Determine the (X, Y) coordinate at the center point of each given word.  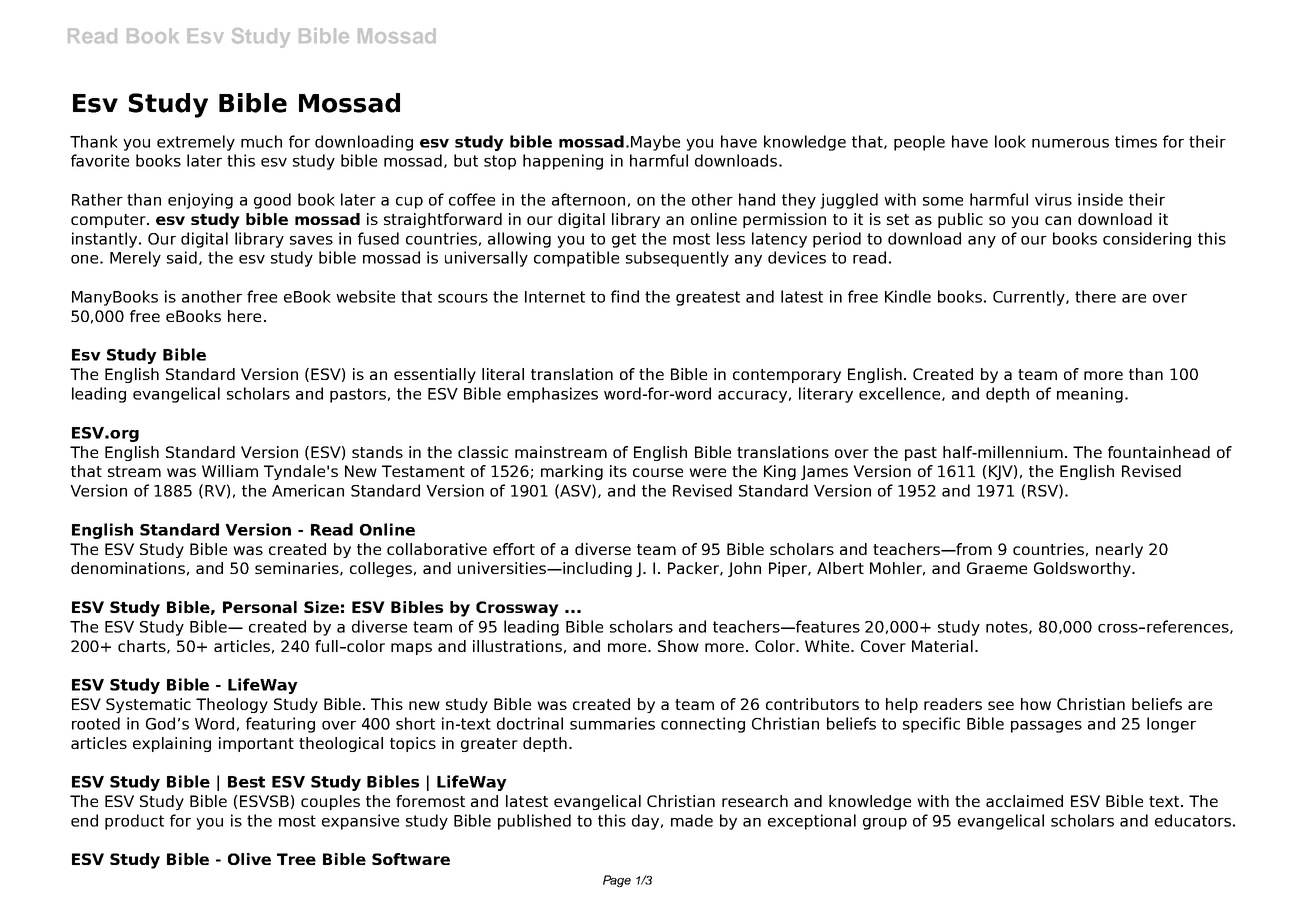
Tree (296, 859)
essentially (435, 375)
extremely (196, 143)
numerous (1070, 143)
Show (678, 646)
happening (563, 162)
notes (1008, 627)
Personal (260, 607)
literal (503, 374)
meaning (1090, 395)
